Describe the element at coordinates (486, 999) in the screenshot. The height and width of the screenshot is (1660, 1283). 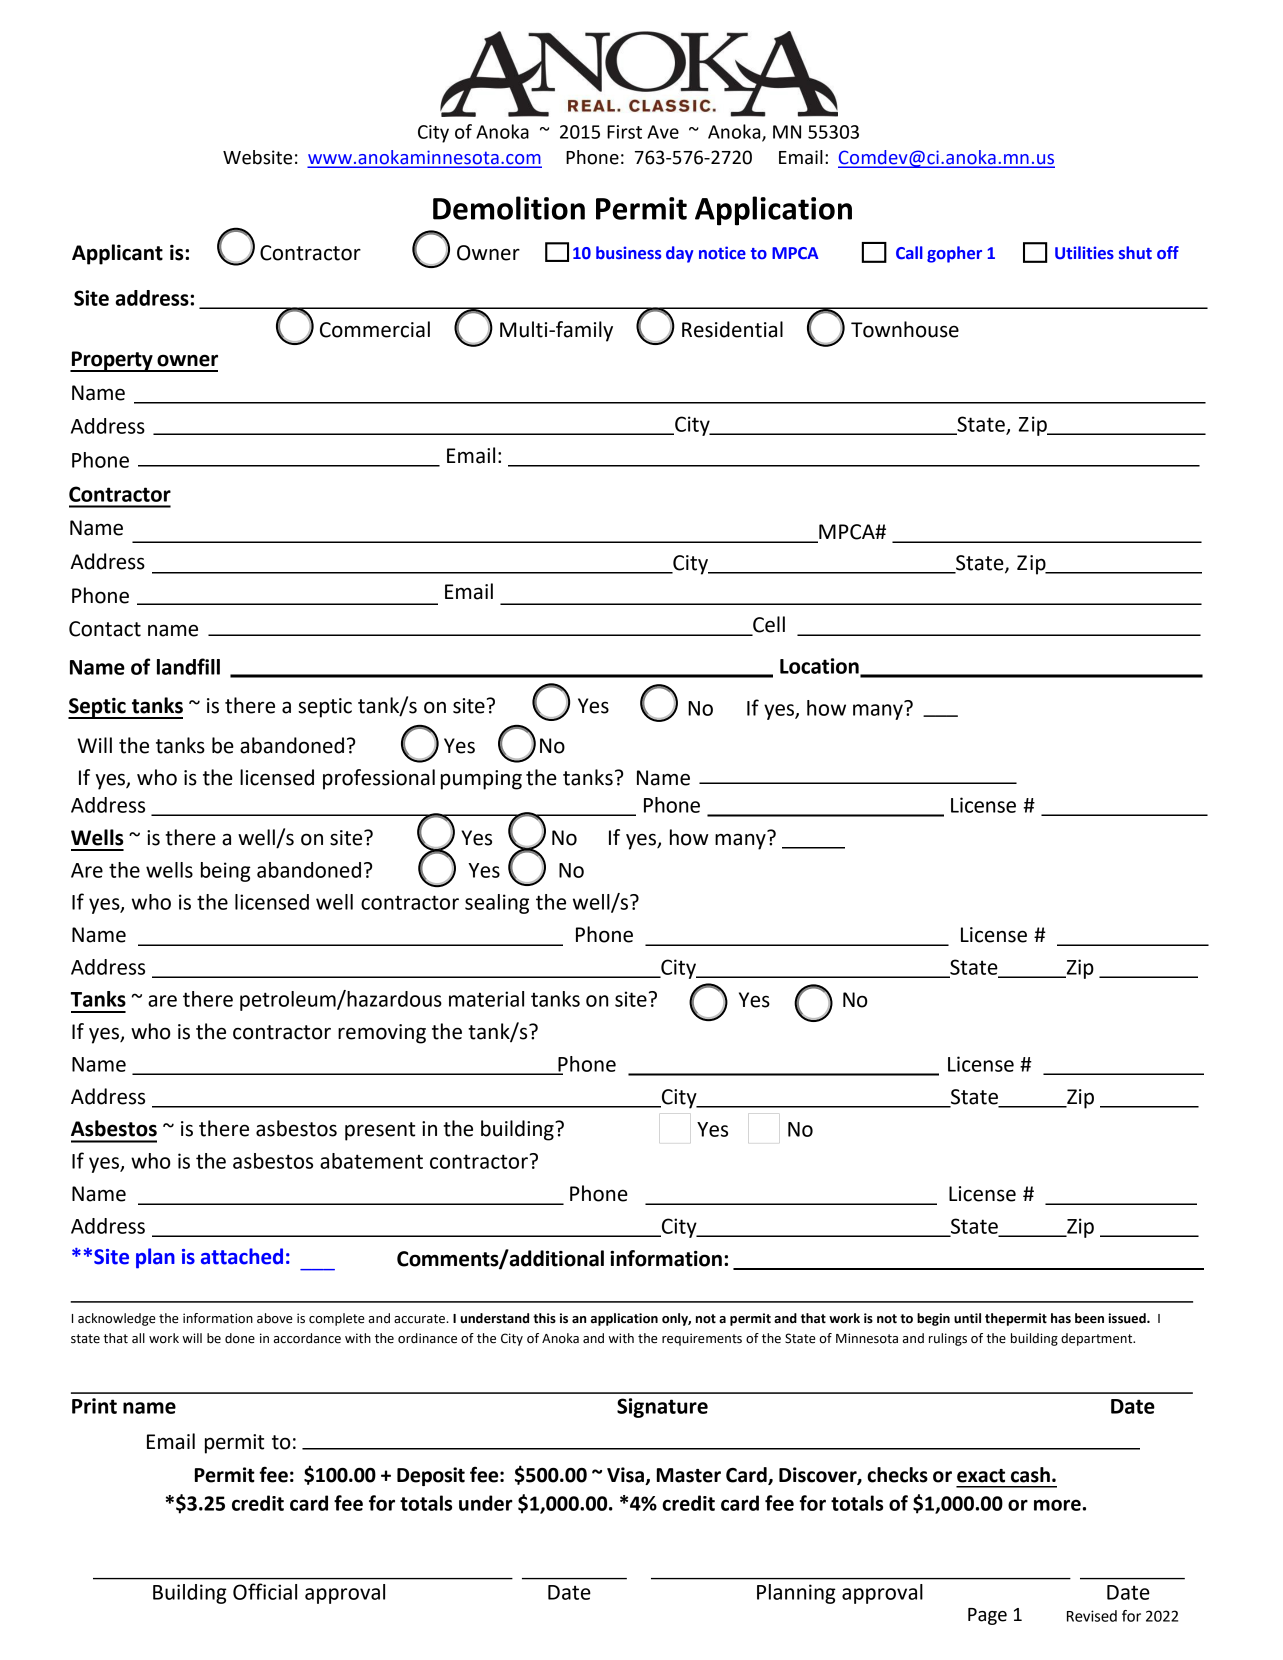
I see `material` at that location.
